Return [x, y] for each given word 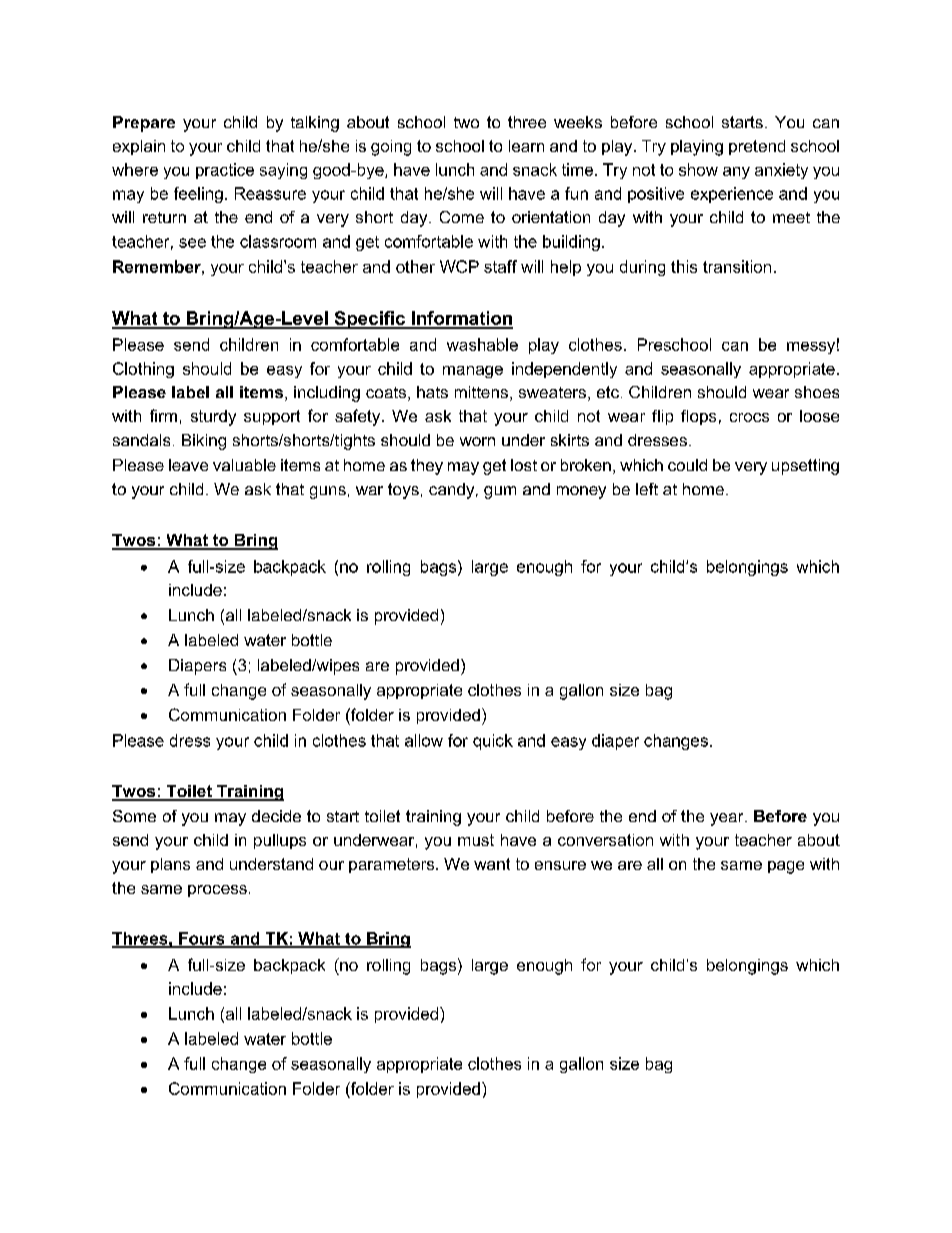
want [492, 864]
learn [526, 146]
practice [225, 171]
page [786, 867]
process [217, 891]
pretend [757, 147]
